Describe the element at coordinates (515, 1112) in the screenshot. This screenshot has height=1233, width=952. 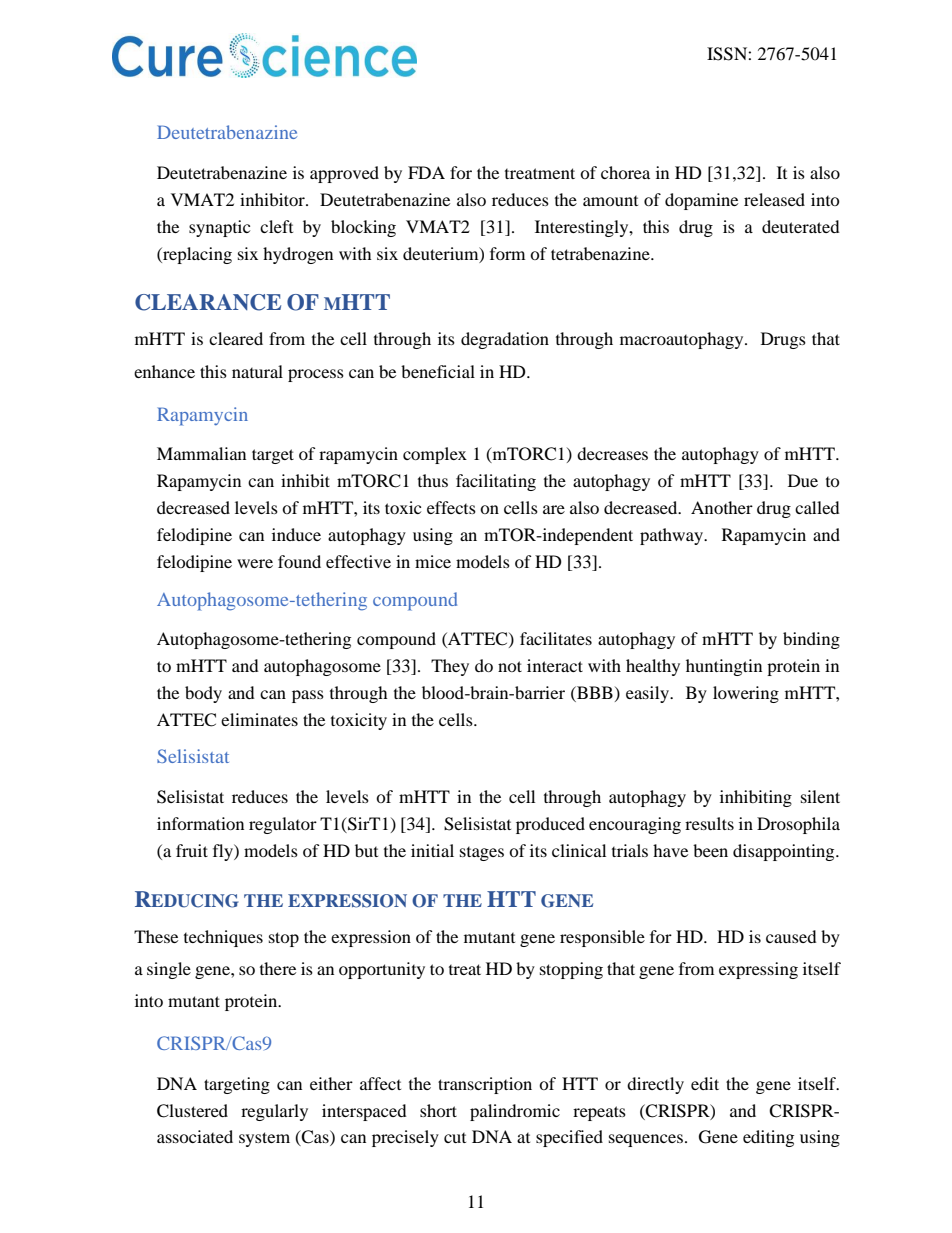
I see `palindromic` at that location.
